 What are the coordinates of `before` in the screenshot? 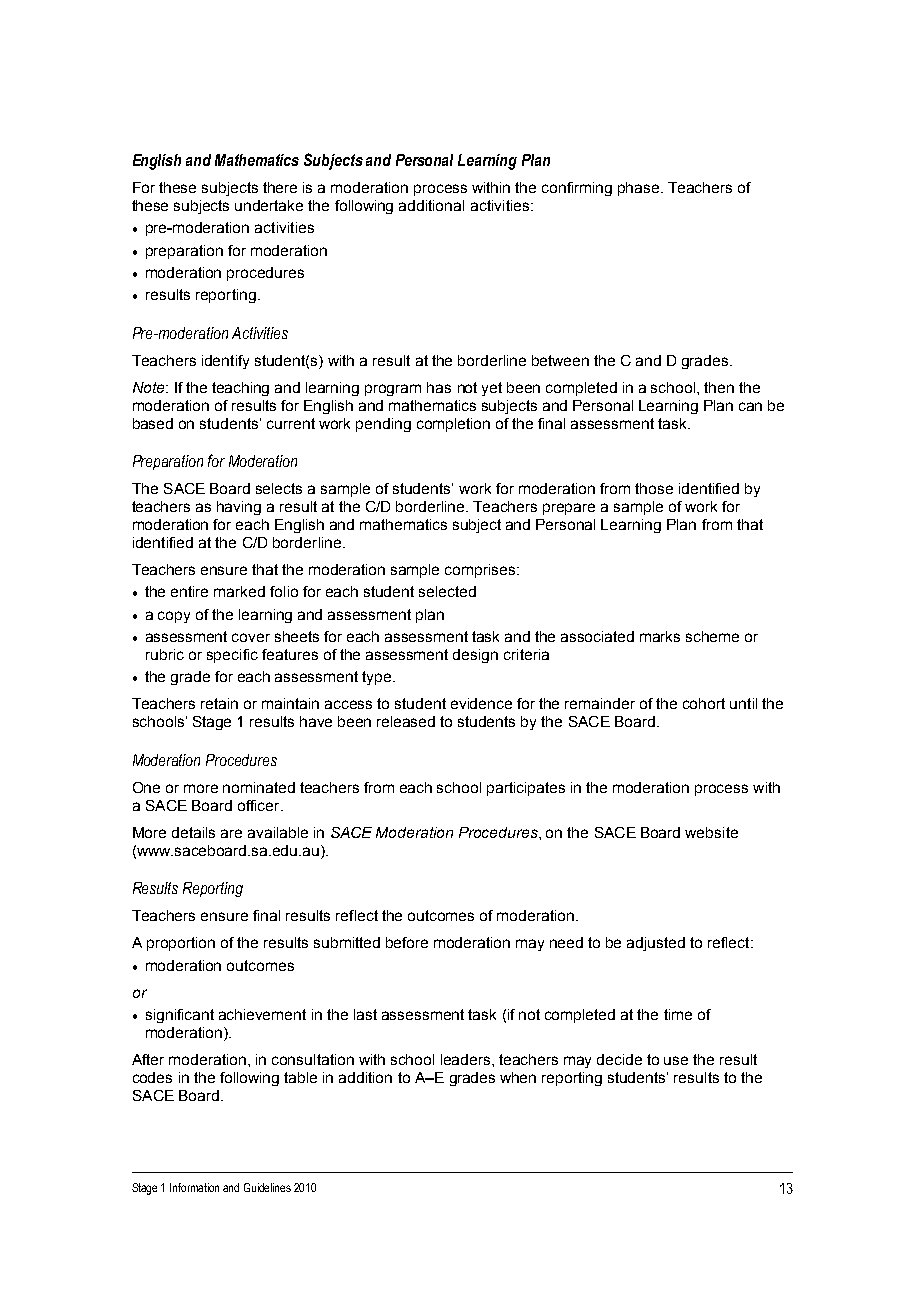 It's located at (407, 942).
